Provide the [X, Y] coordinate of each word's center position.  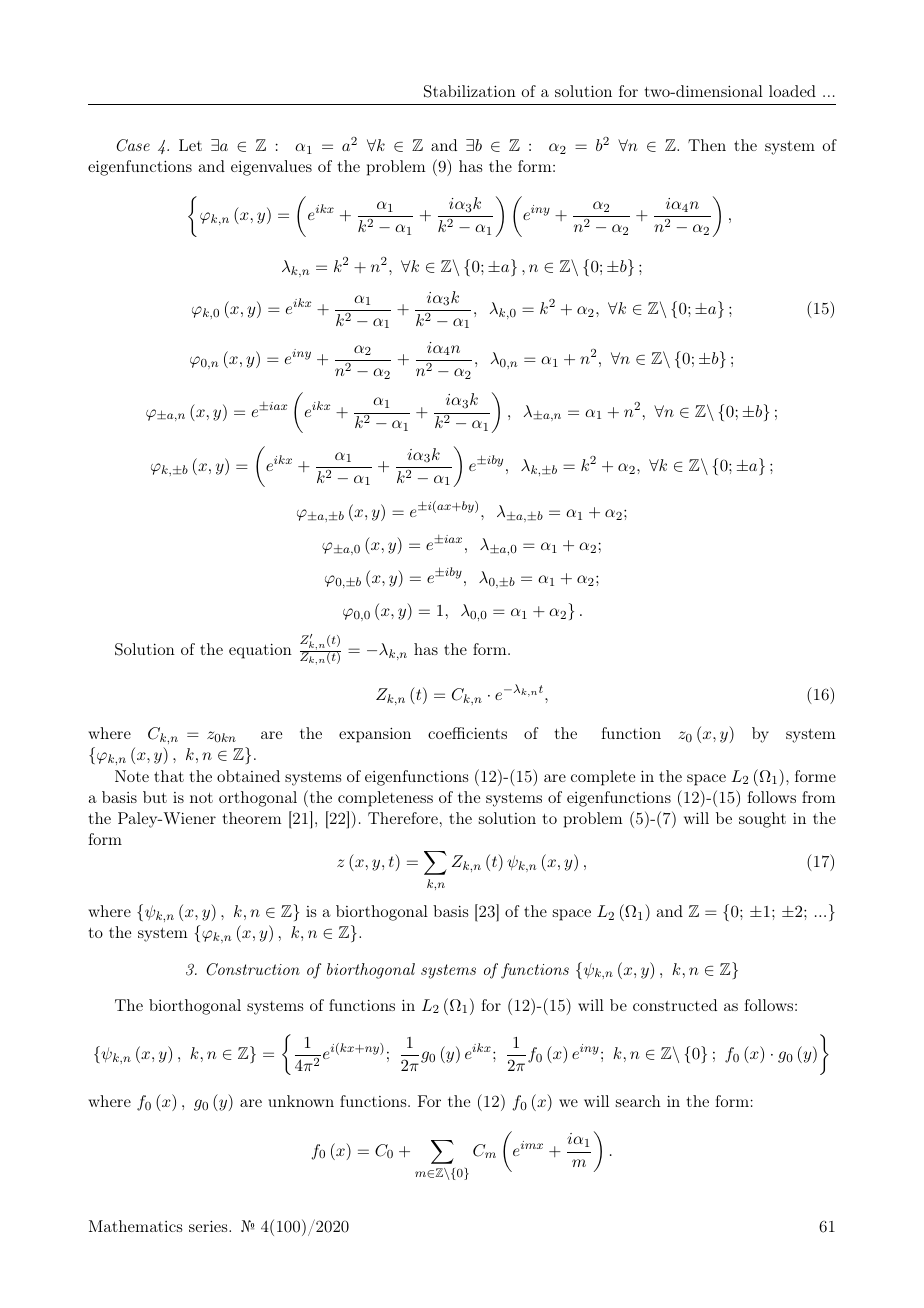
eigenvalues [271, 168]
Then [707, 145]
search [638, 1101]
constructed [675, 1005]
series [209, 1226]
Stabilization [470, 91]
